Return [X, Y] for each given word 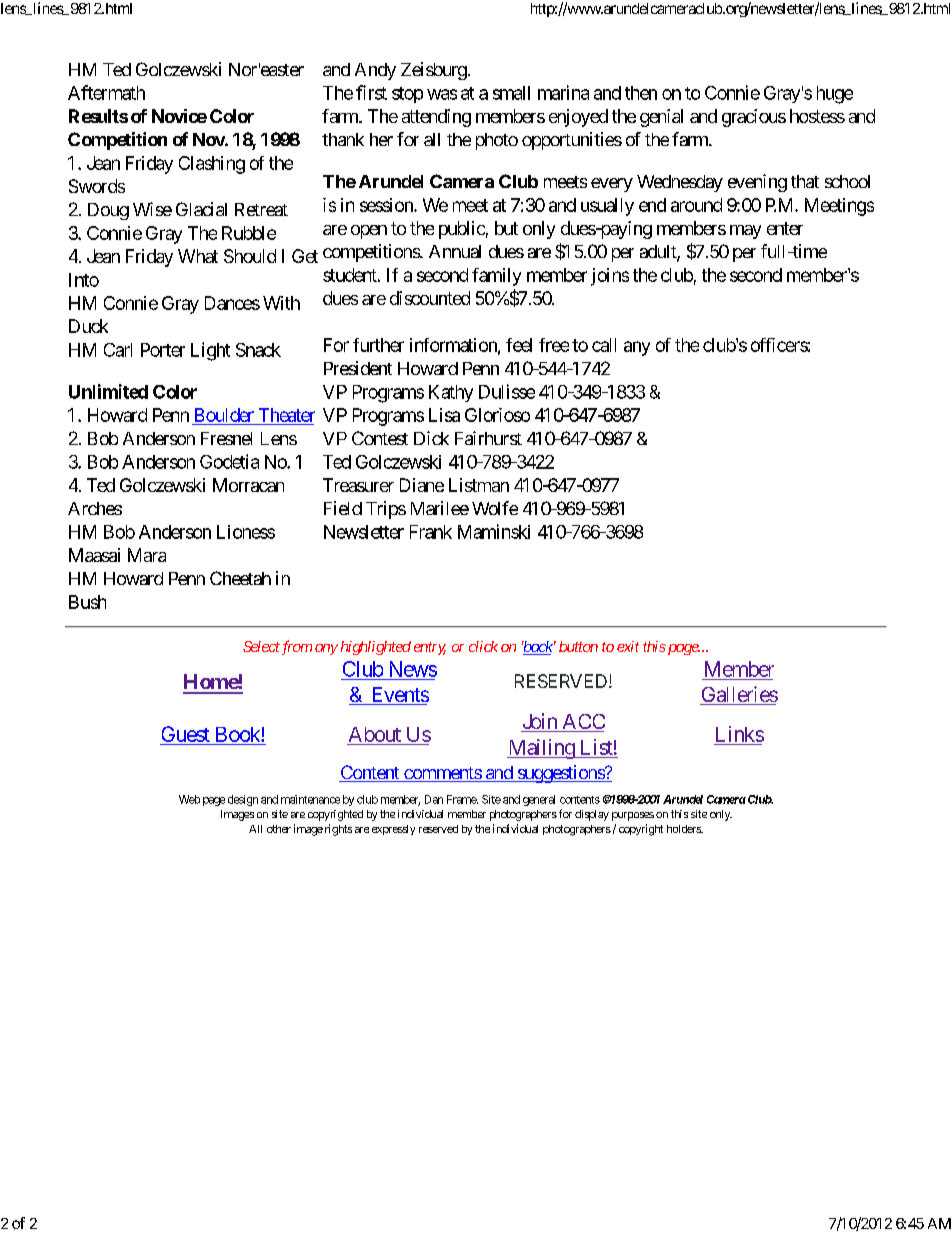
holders [684, 829]
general [539, 800]
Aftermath [106, 92]
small [511, 93]
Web [189, 799]
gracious [754, 118]
